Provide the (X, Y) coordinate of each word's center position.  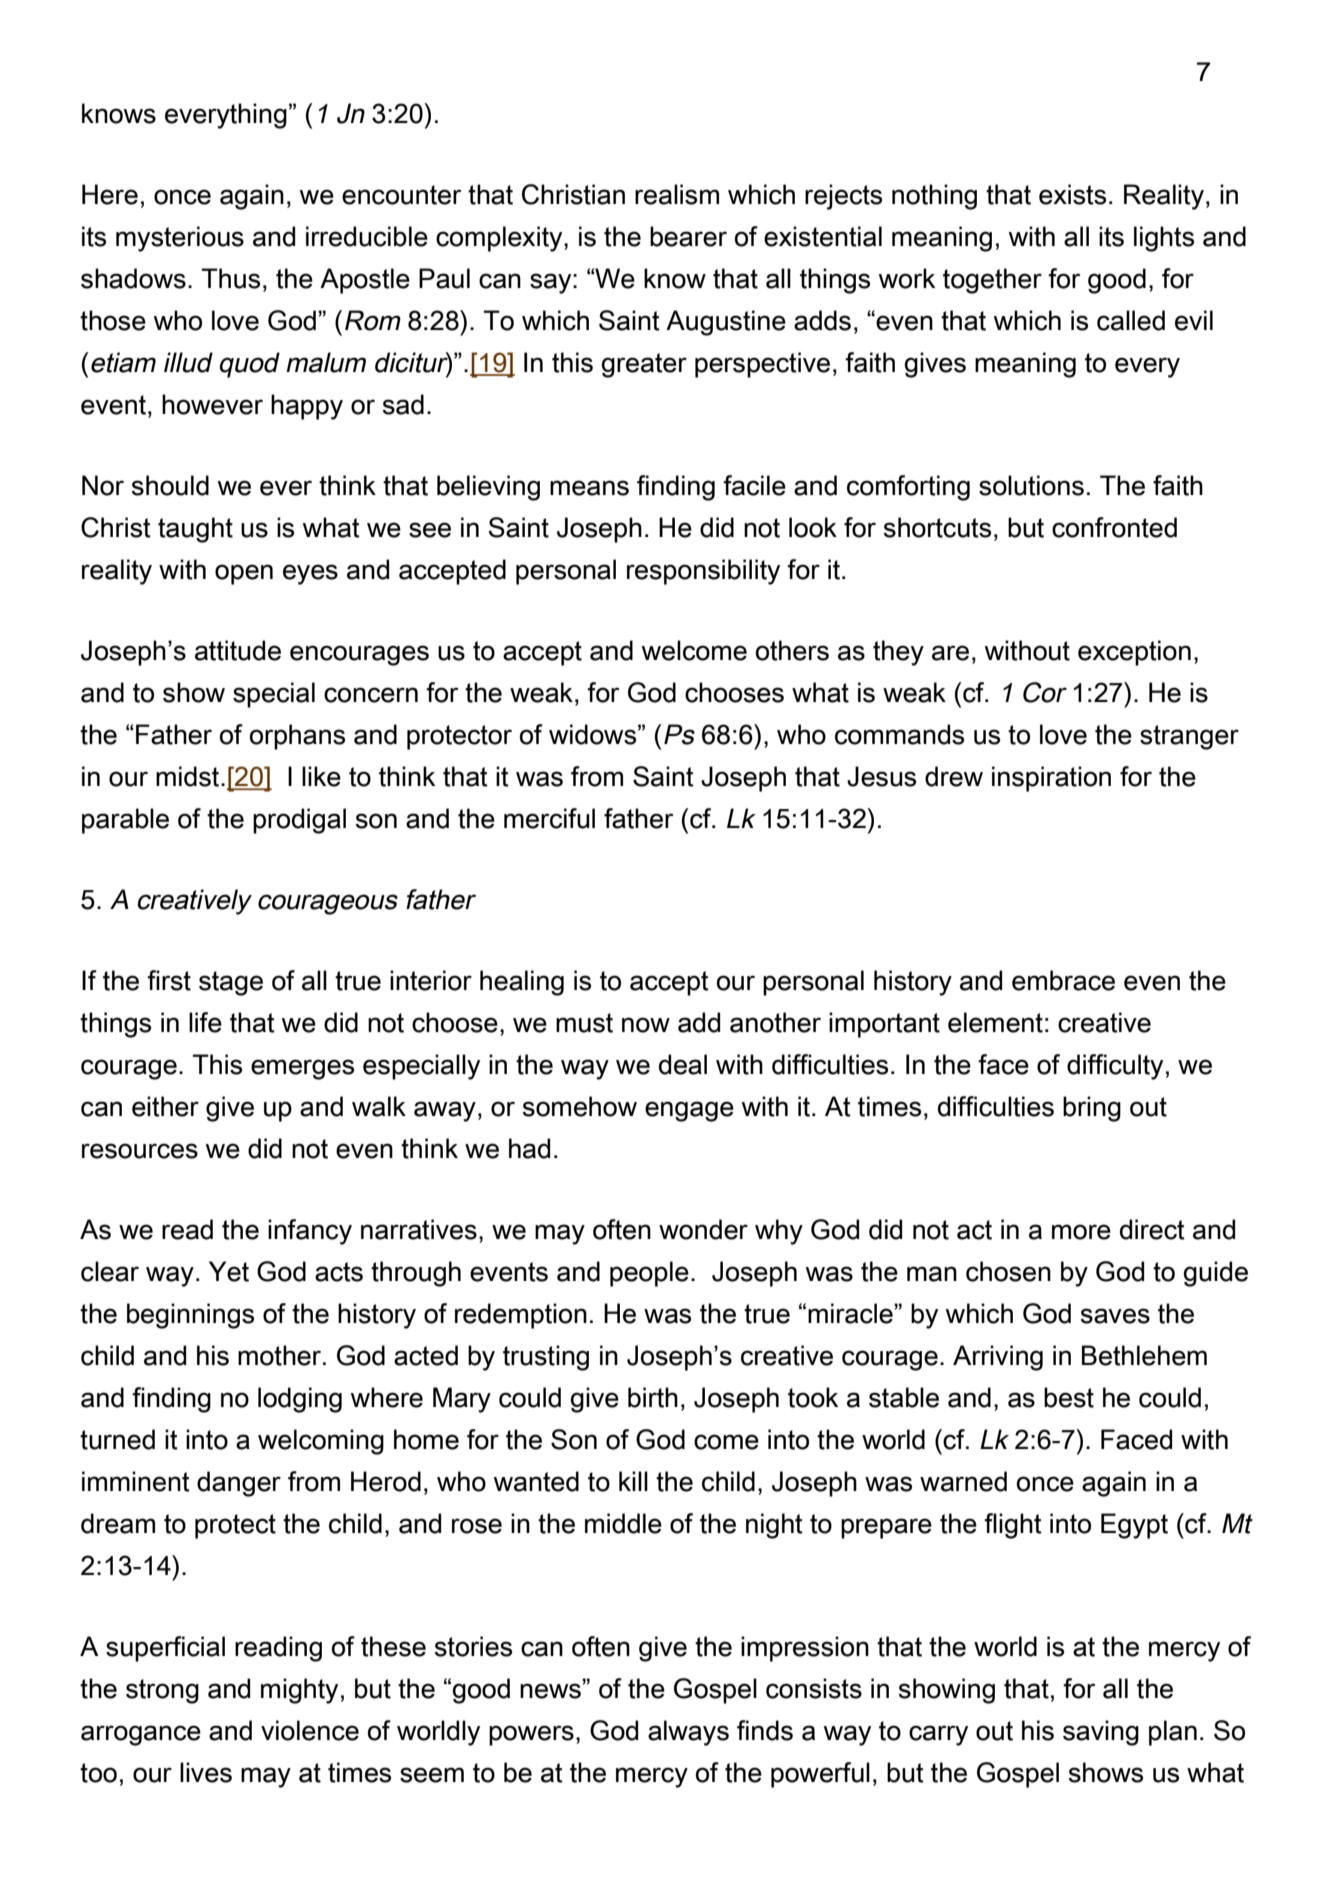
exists (1072, 194)
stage (231, 983)
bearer (688, 236)
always (688, 1733)
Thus (230, 278)
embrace (1063, 980)
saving (1101, 1733)
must (584, 1023)
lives (206, 1772)
